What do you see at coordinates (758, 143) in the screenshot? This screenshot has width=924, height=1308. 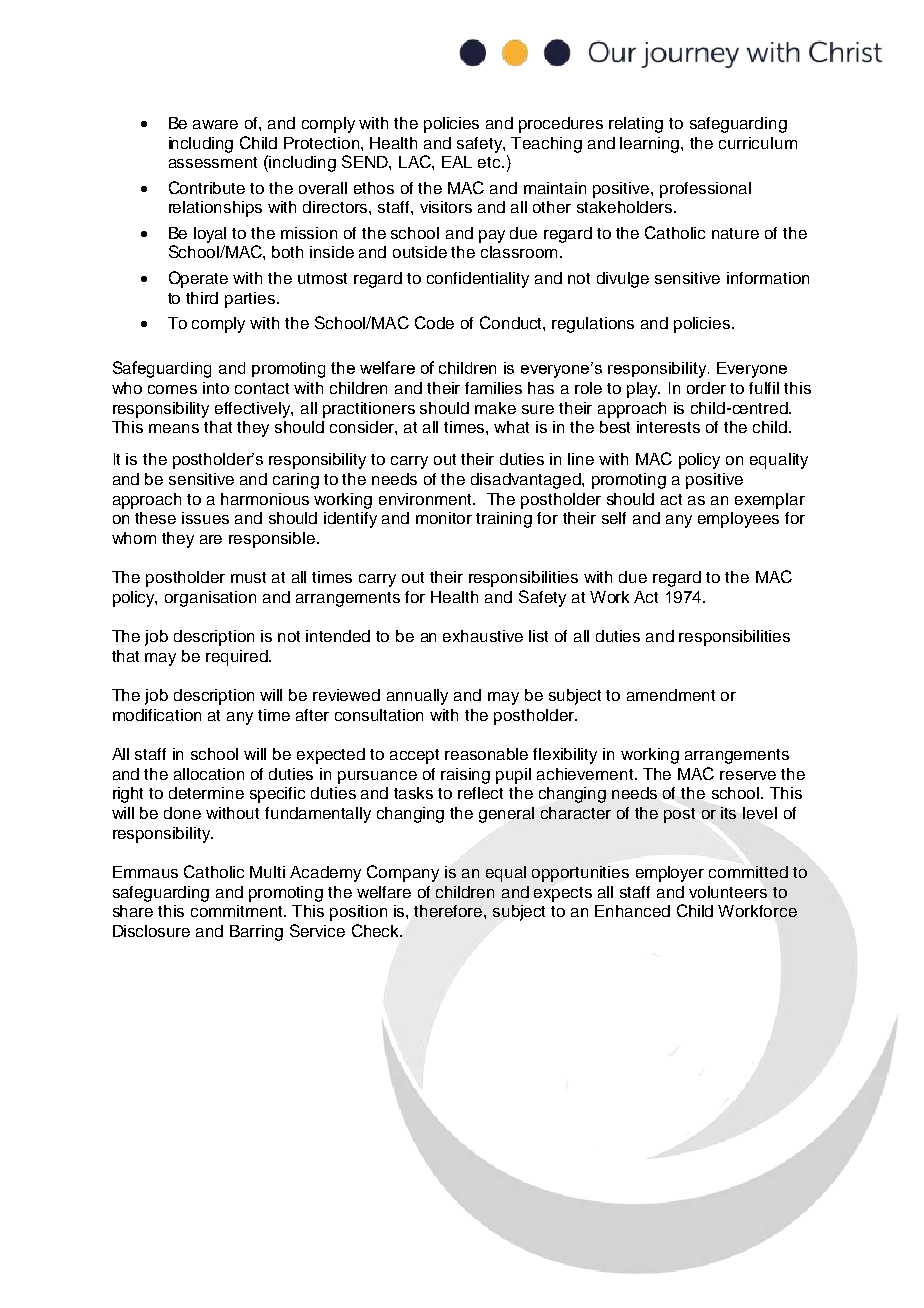 I see `curriculum` at bounding box center [758, 143].
